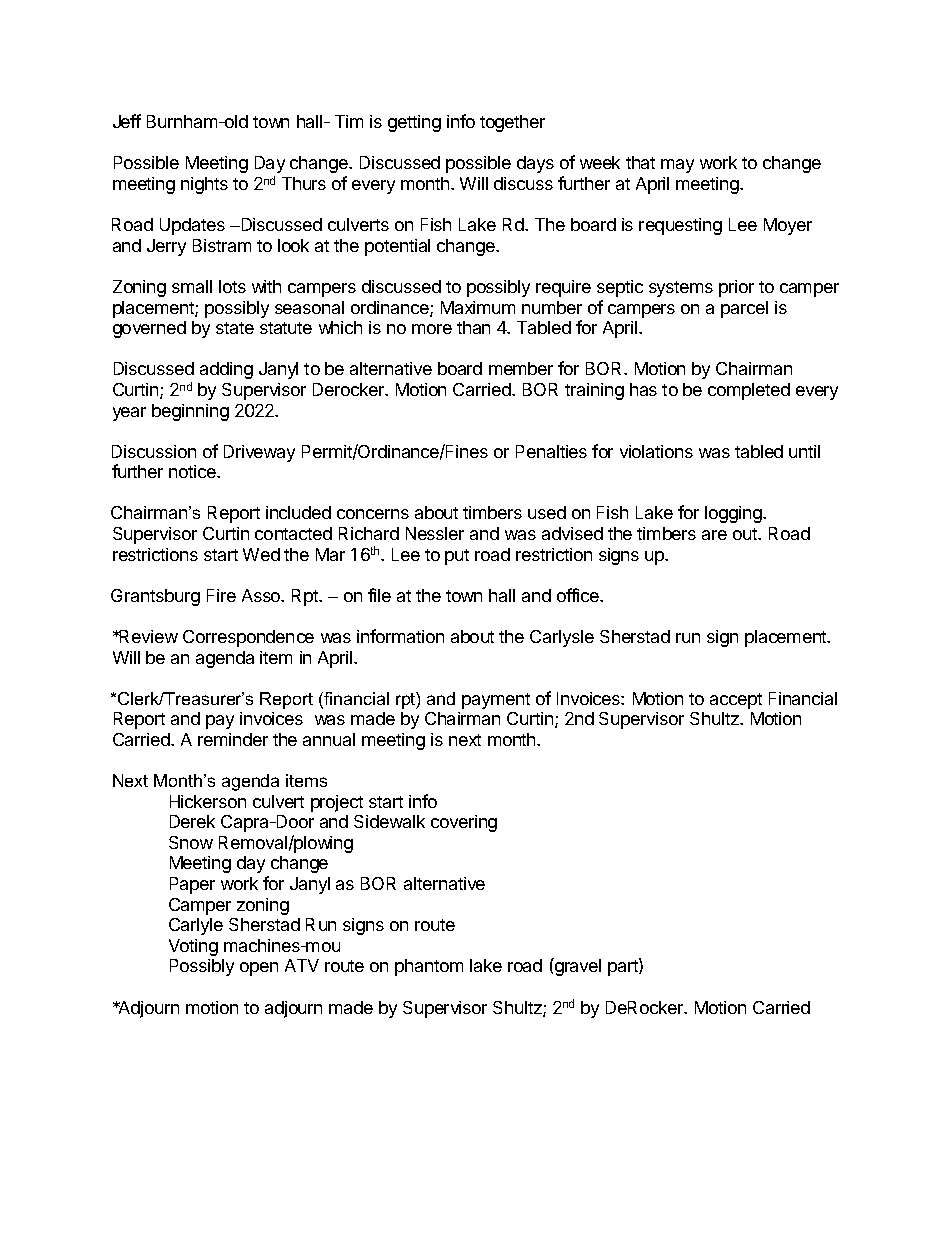 The image size is (952, 1233). What do you see at coordinates (551, 451) in the image?
I see `Penalties` at bounding box center [551, 451].
